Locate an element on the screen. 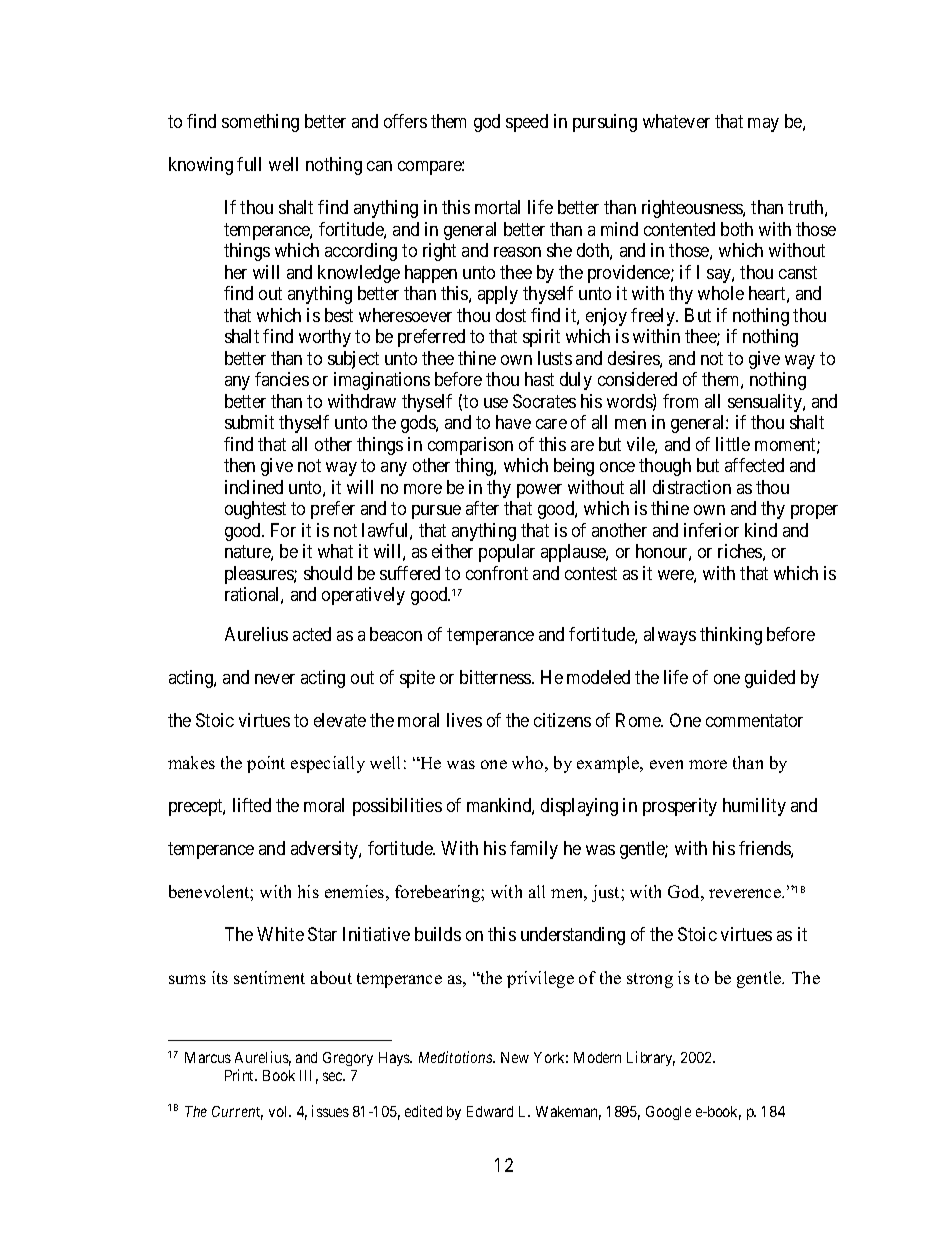  affected is located at coordinates (754, 465).
